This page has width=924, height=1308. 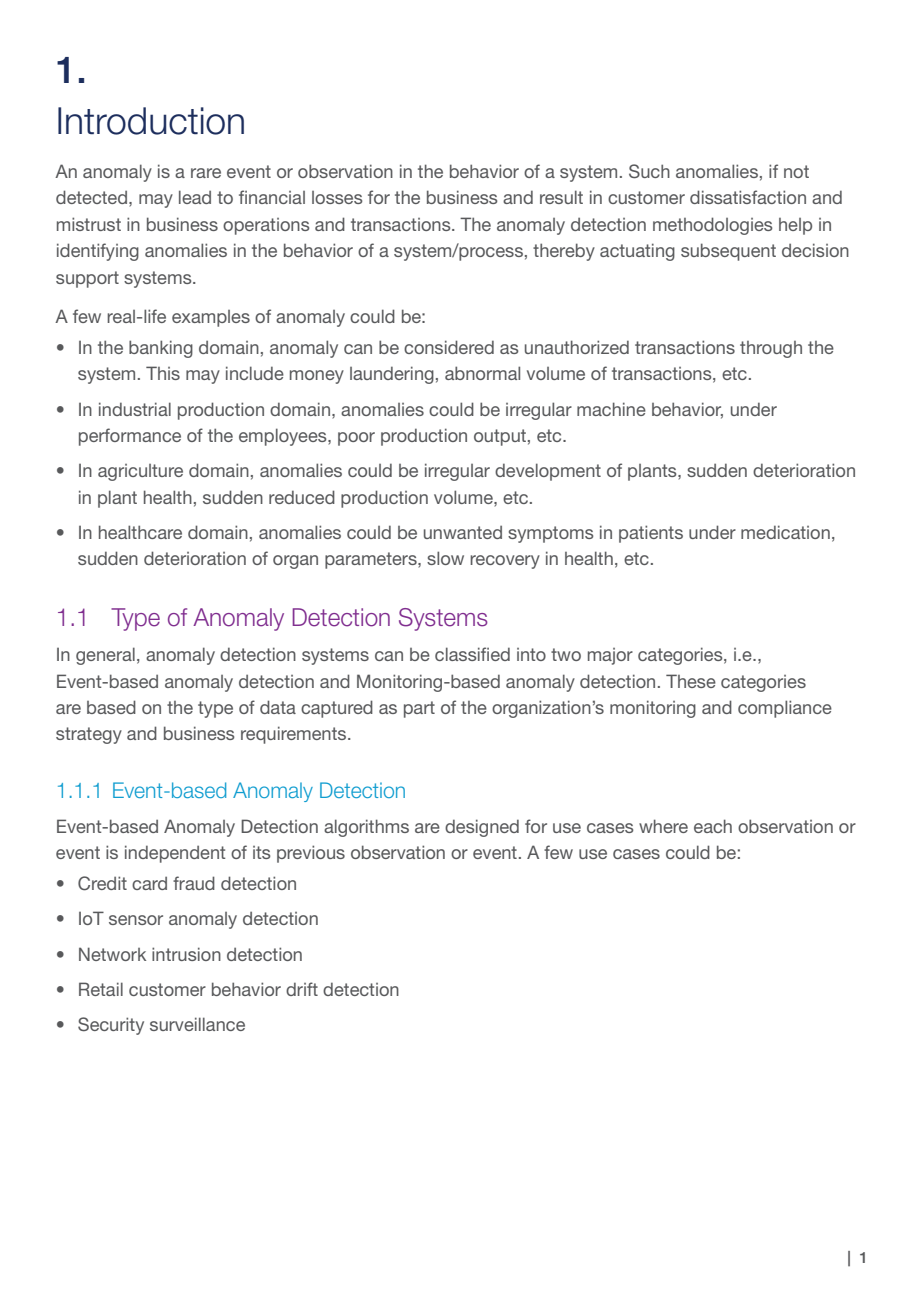 I want to click on part, so click(x=419, y=709).
